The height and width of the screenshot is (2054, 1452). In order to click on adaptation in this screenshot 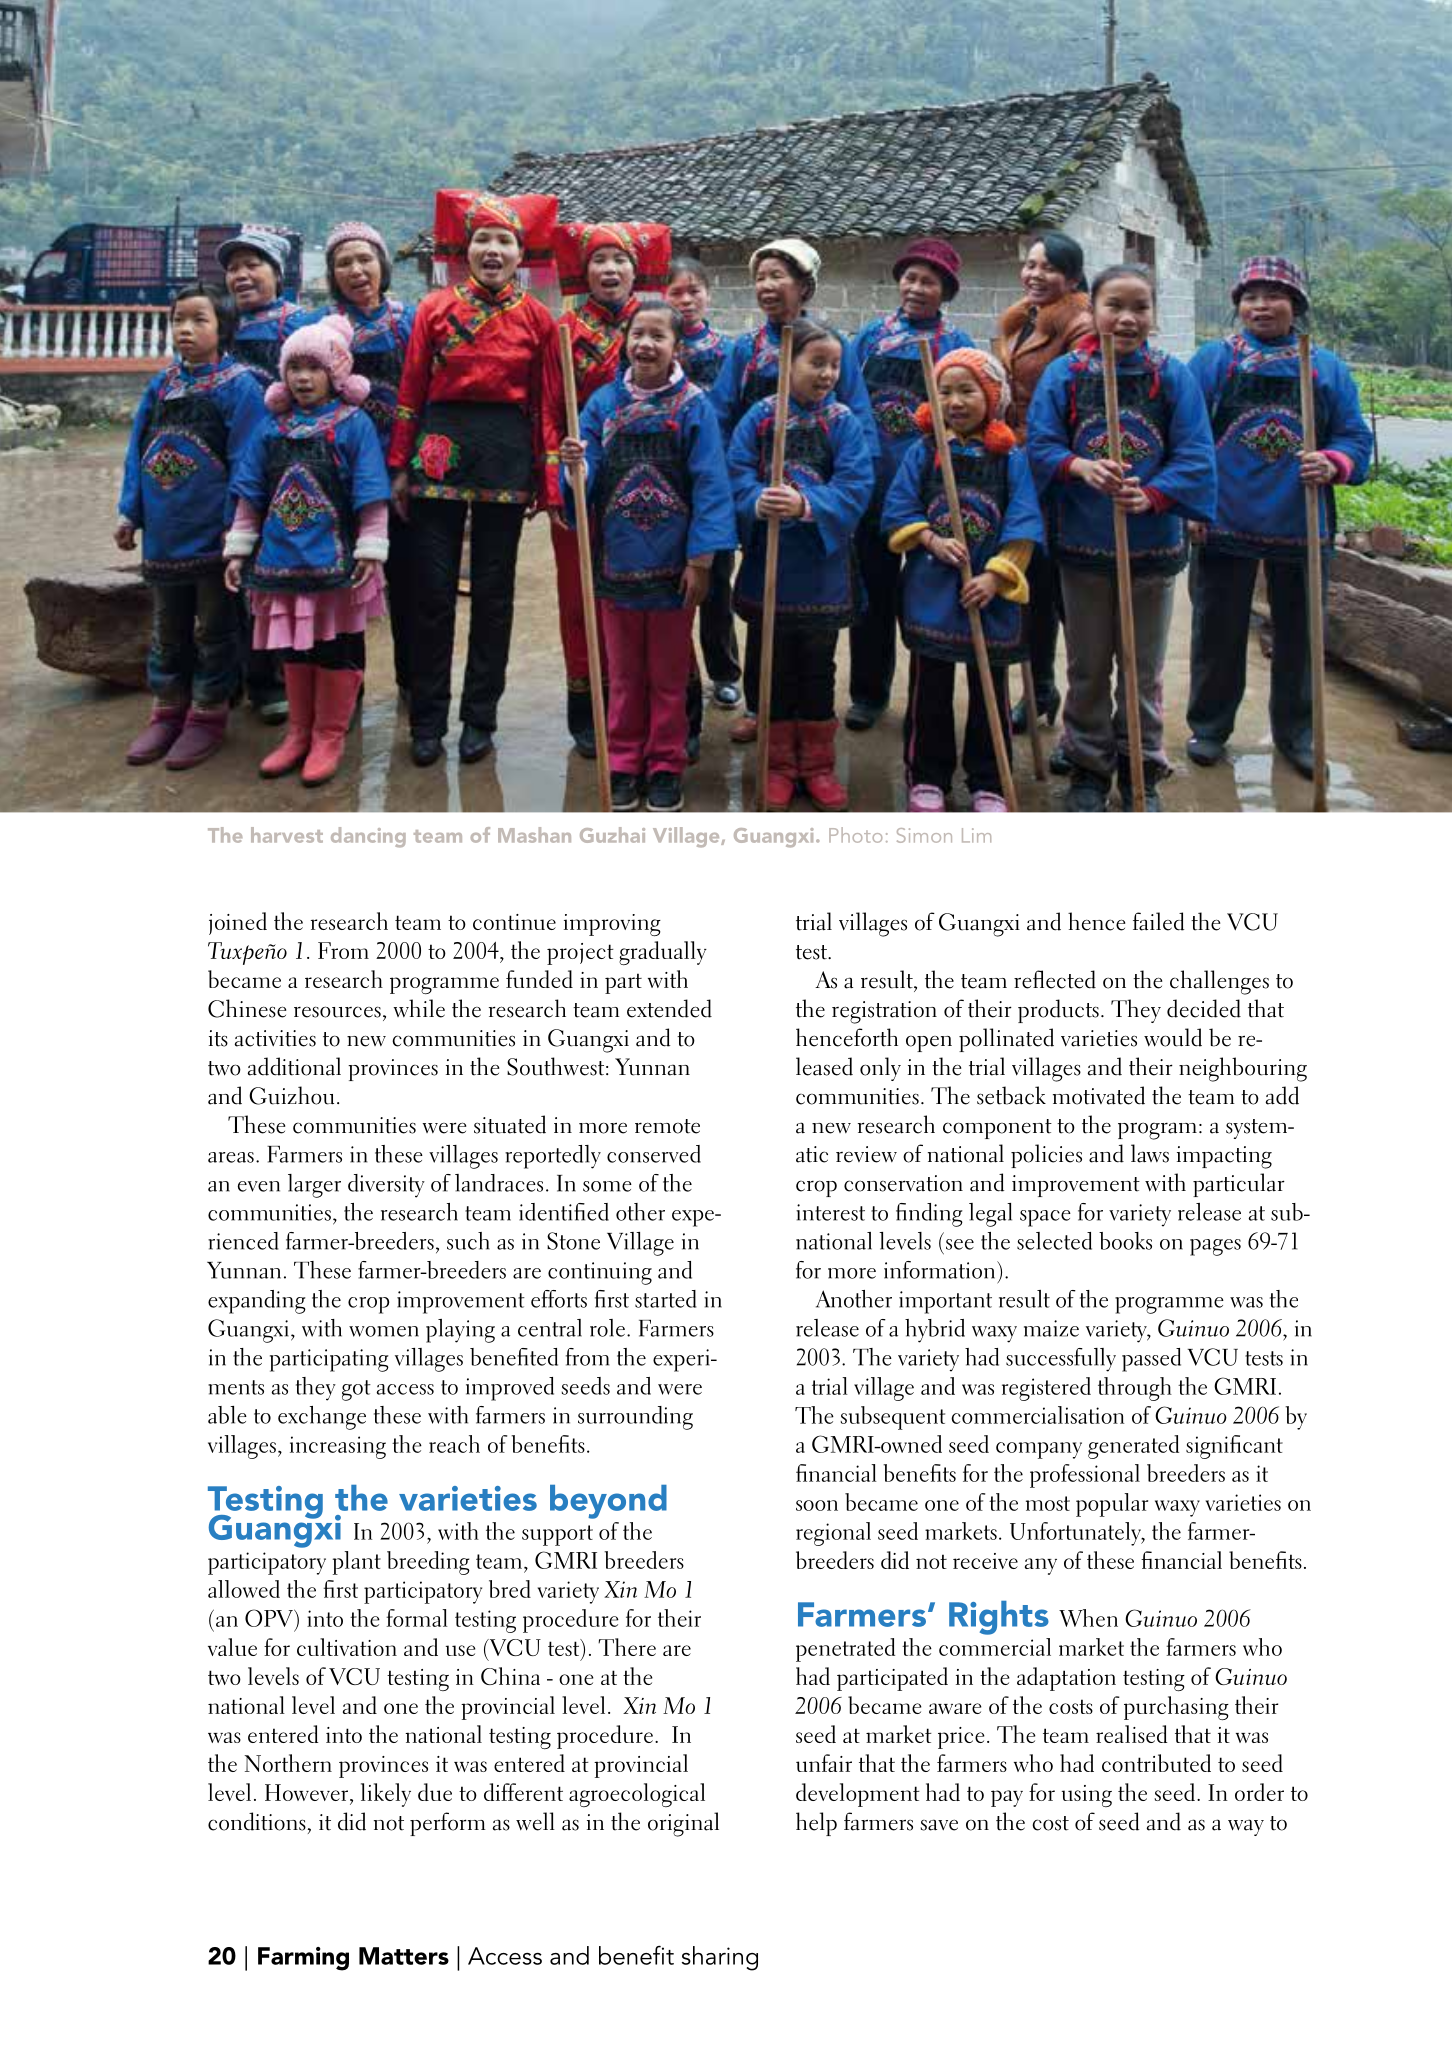, I will do `click(1066, 1679)`.
